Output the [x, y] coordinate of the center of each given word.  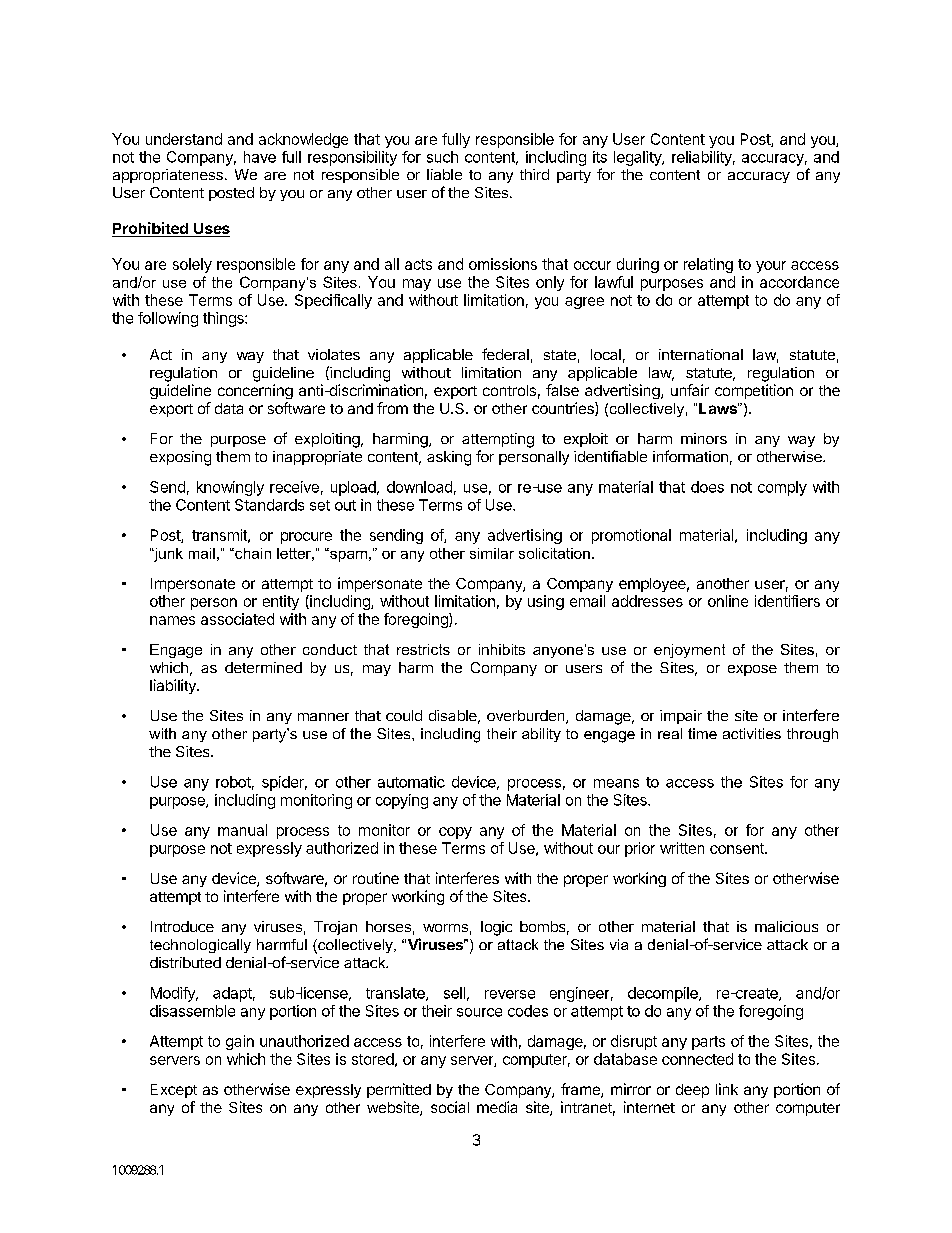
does [707, 487]
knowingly [230, 488]
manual [242, 830]
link [727, 1089]
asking [449, 458]
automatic [411, 782]
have [260, 157]
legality [638, 158]
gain [240, 1042]
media [497, 1107]
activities [752, 733]
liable [444, 174]
